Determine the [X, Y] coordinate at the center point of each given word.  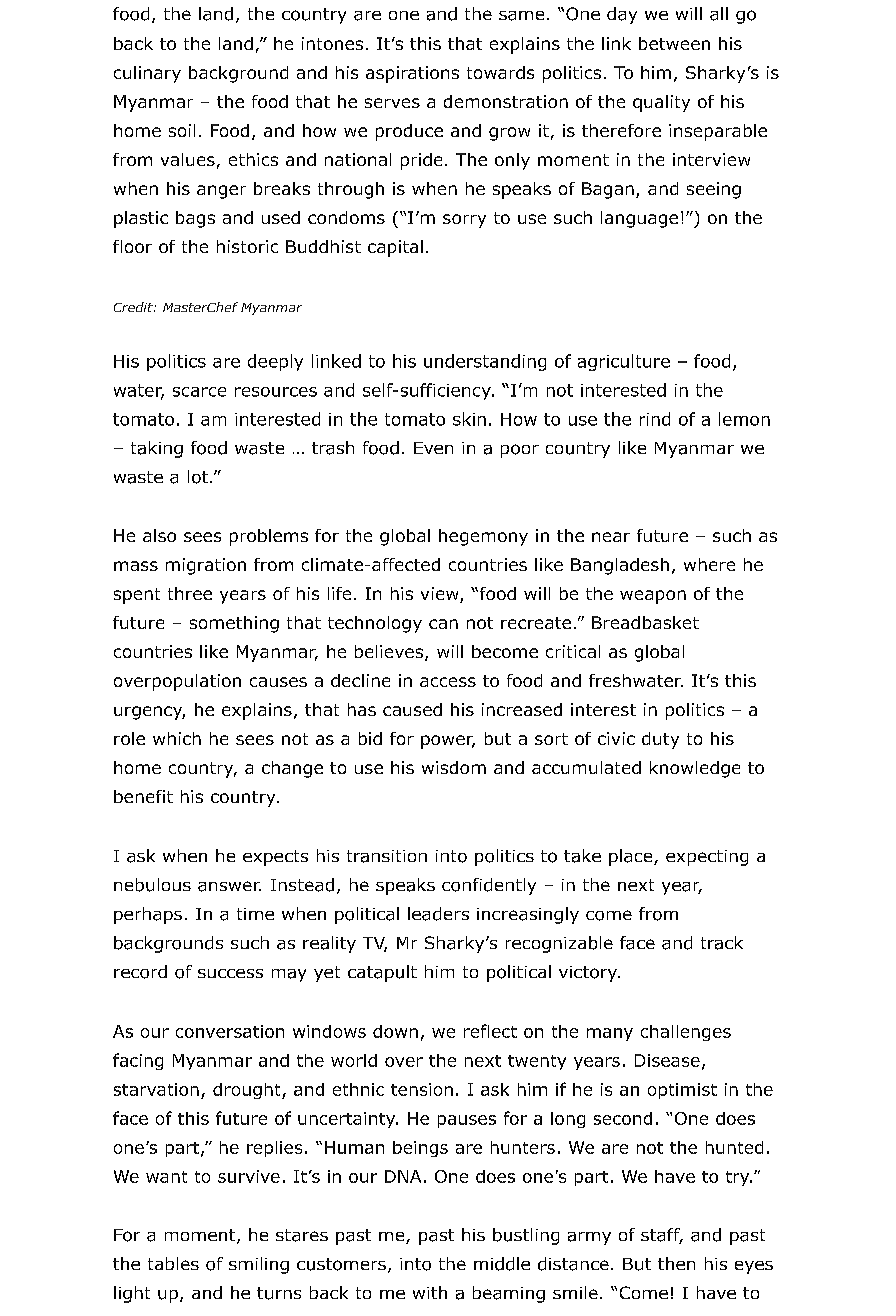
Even [433, 448]
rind [655, 419]
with [430, 1292]
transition [387, 856]
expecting [707, 858]
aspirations [412, 74]
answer [229, 886]
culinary [147, 74]
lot [198, 477]
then [676, 1263]
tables [173, 1263]
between [674, 43]
